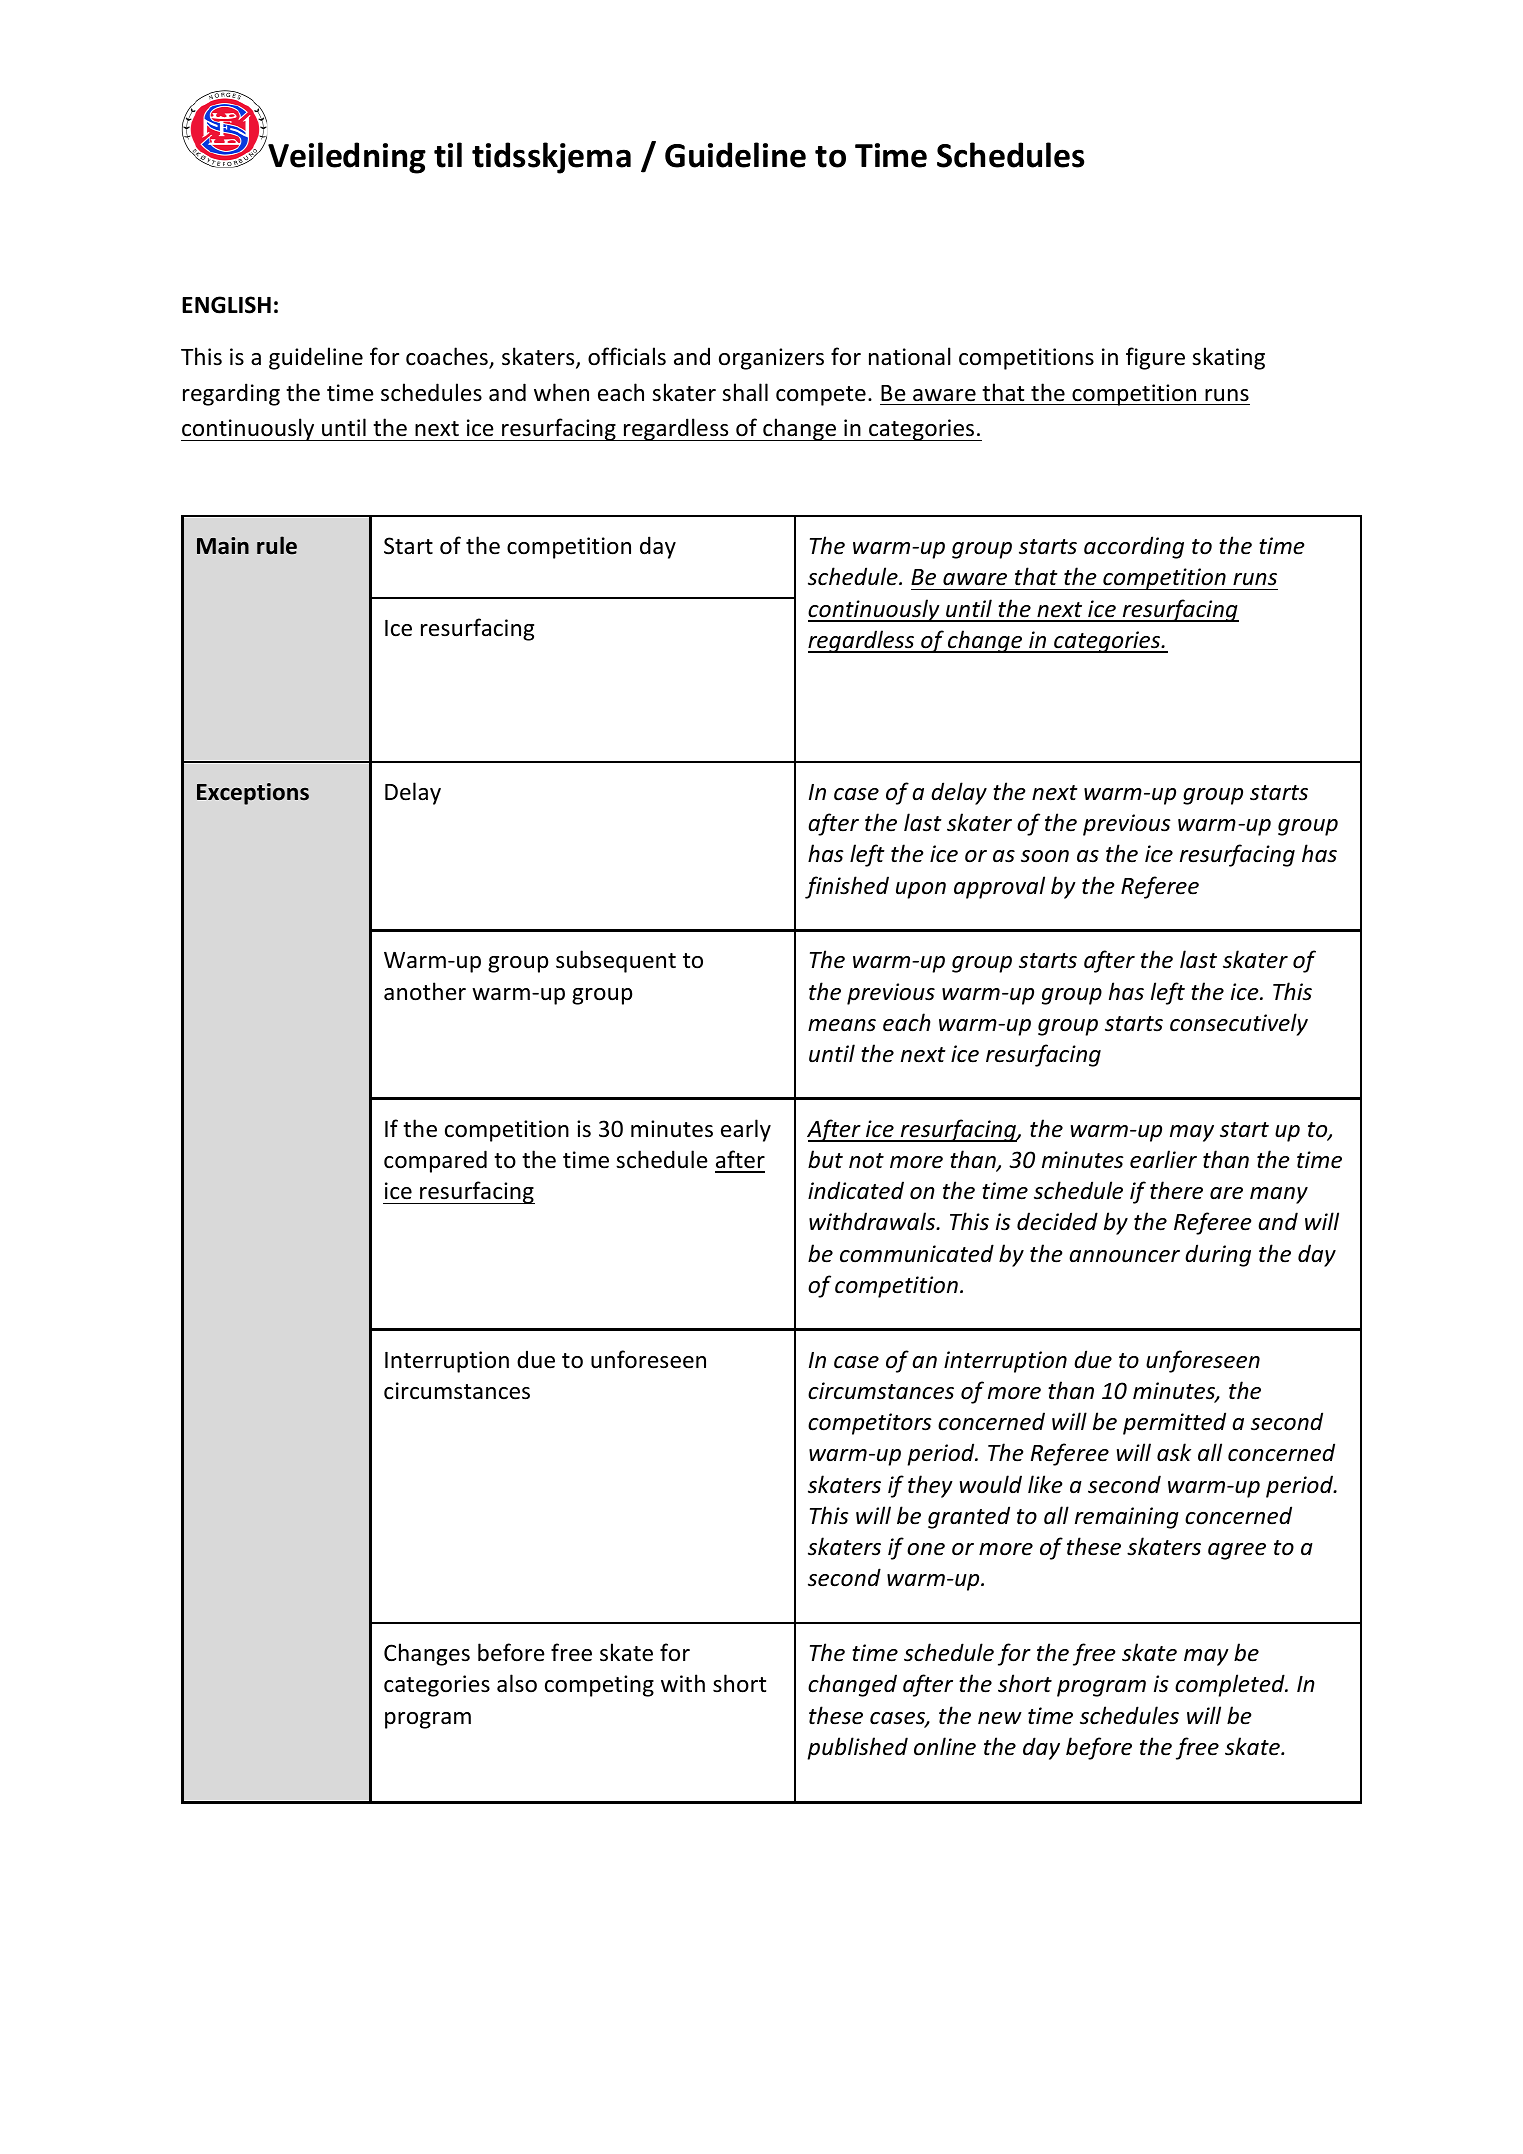 This image has width=1523, height=2154. Describe the element at coordinates (1174, 1423) in the image. I see `permitted` at that location.
